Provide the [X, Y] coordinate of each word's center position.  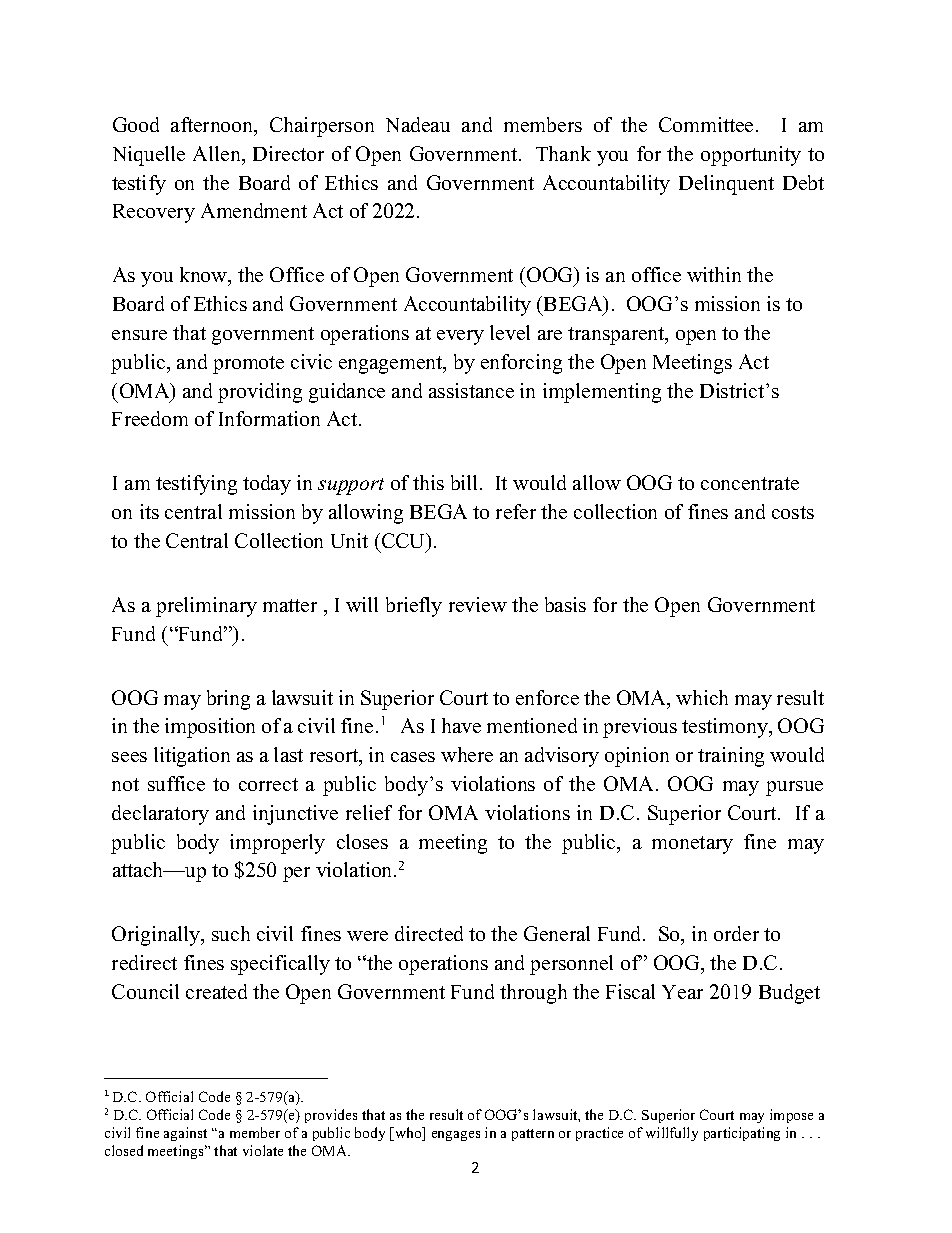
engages [456, 1136]
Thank [563, 153]
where [467, 754]
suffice [176, 783]
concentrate [750, 483]
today [267, 485]
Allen [218, 153]
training [731, 757]
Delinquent [726, 185]
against [185, 1134]
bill [466, 482]
